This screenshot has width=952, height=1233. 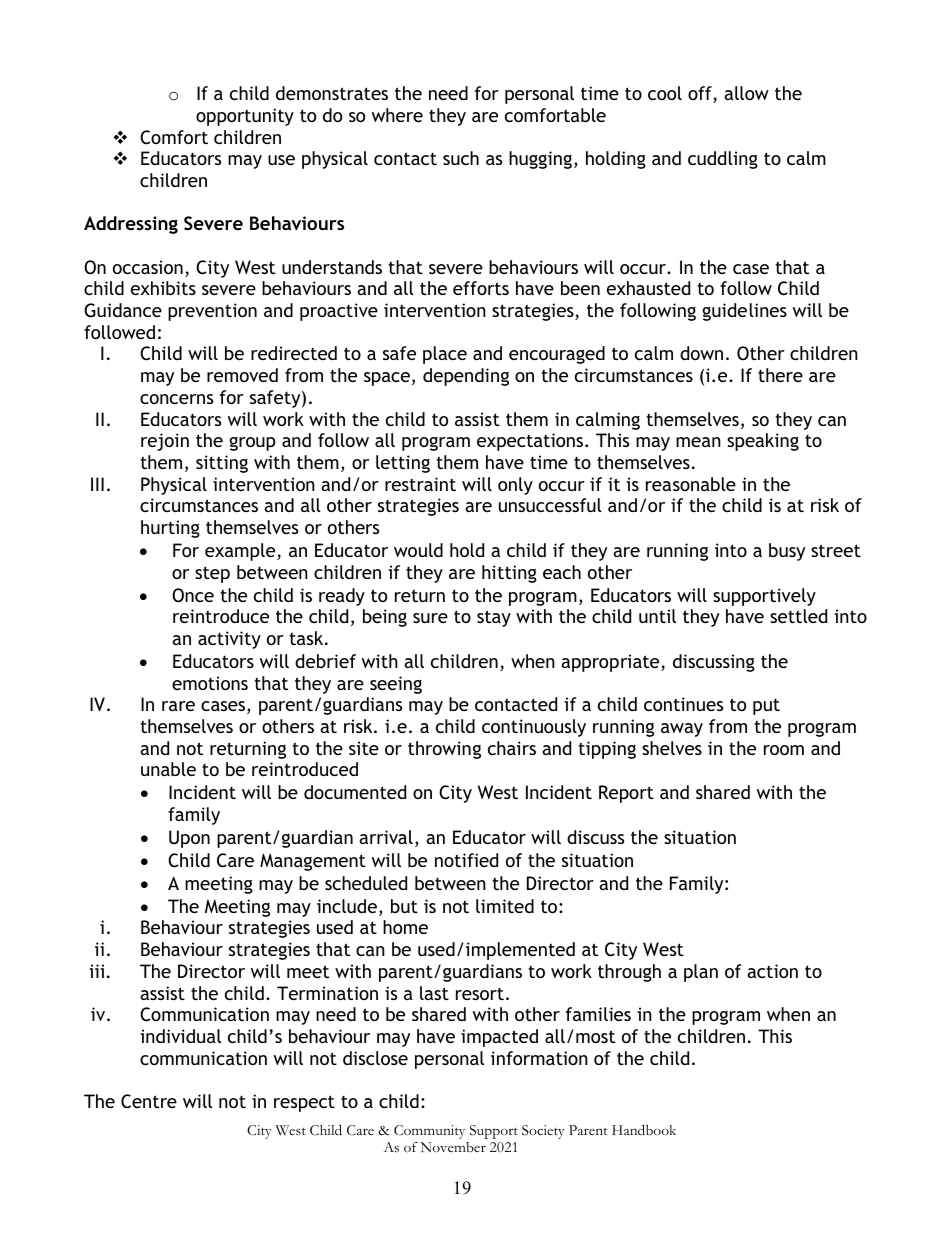 What do you see at coordinates (746, 93) in the screenshot?
I see `allow` at bounding box center [746, 93].
